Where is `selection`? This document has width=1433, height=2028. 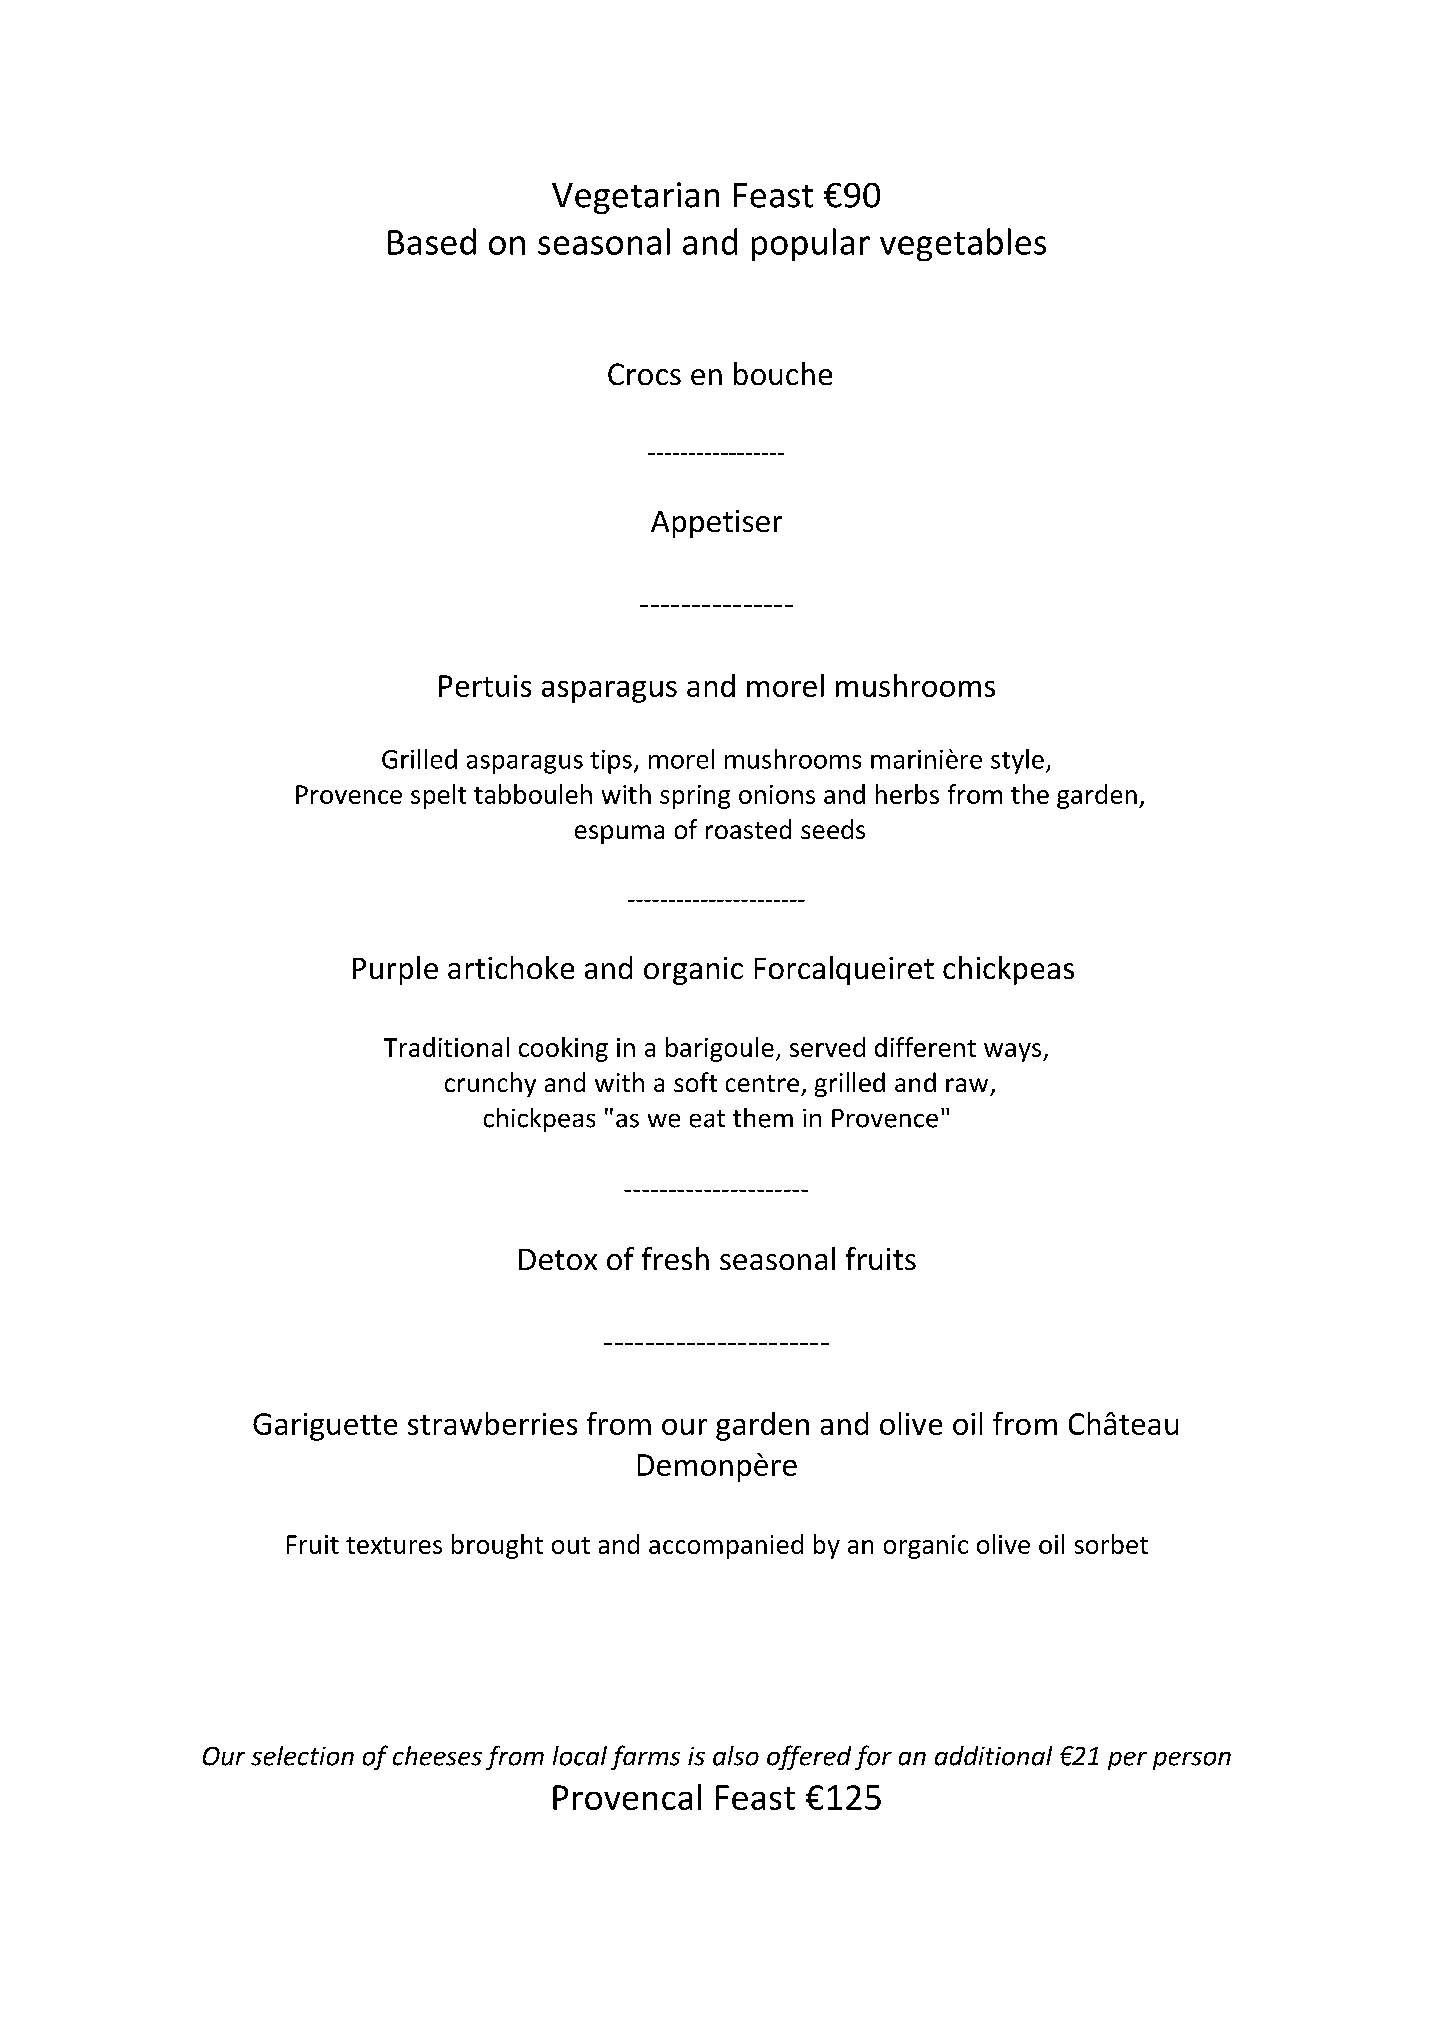 selection is located at coordinates (302, 1756).
